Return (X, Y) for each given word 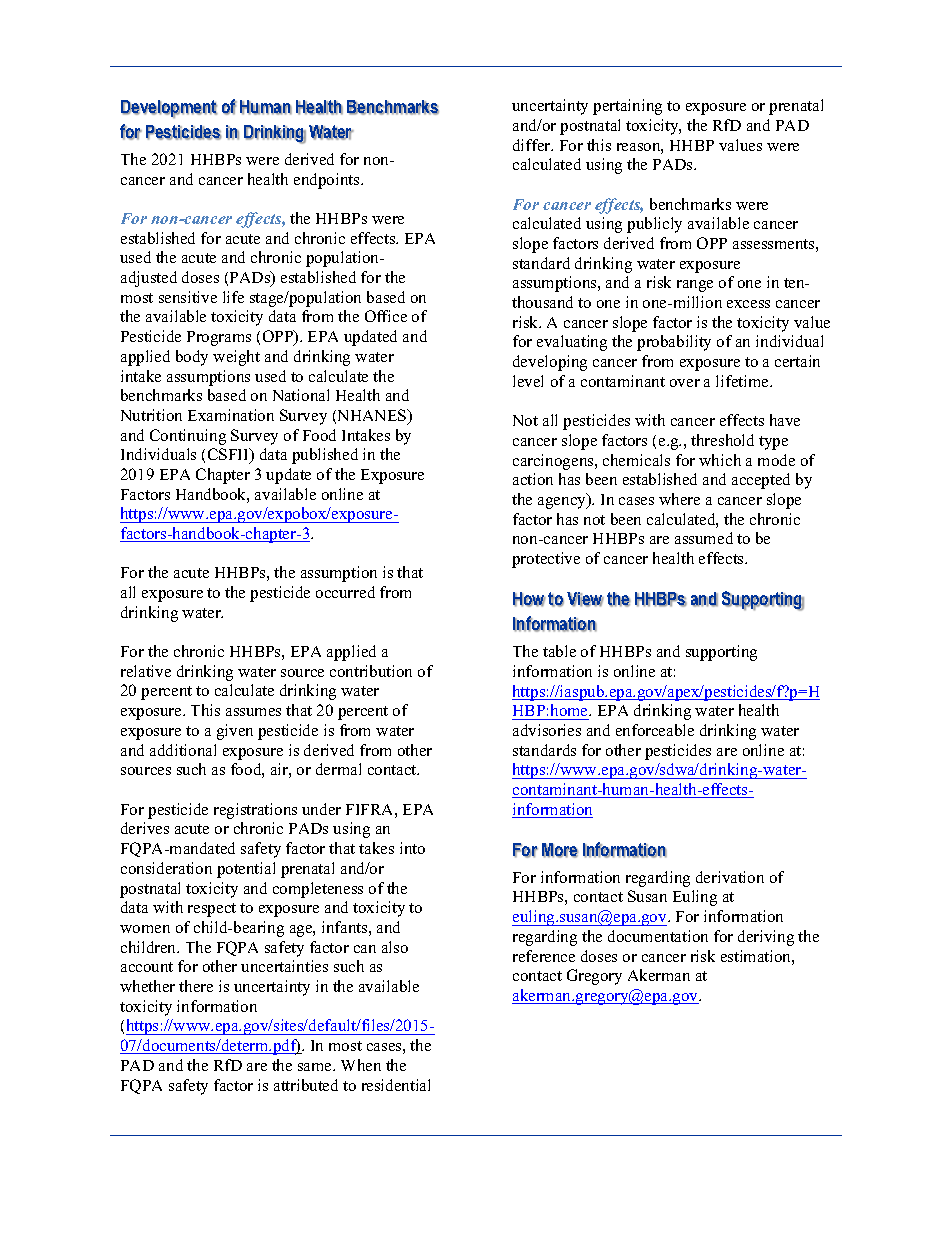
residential (396, 1085)
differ (533, 145)
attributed (306, 1085)
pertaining (627, 107)
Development (169, 109)
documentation (658, 936)
